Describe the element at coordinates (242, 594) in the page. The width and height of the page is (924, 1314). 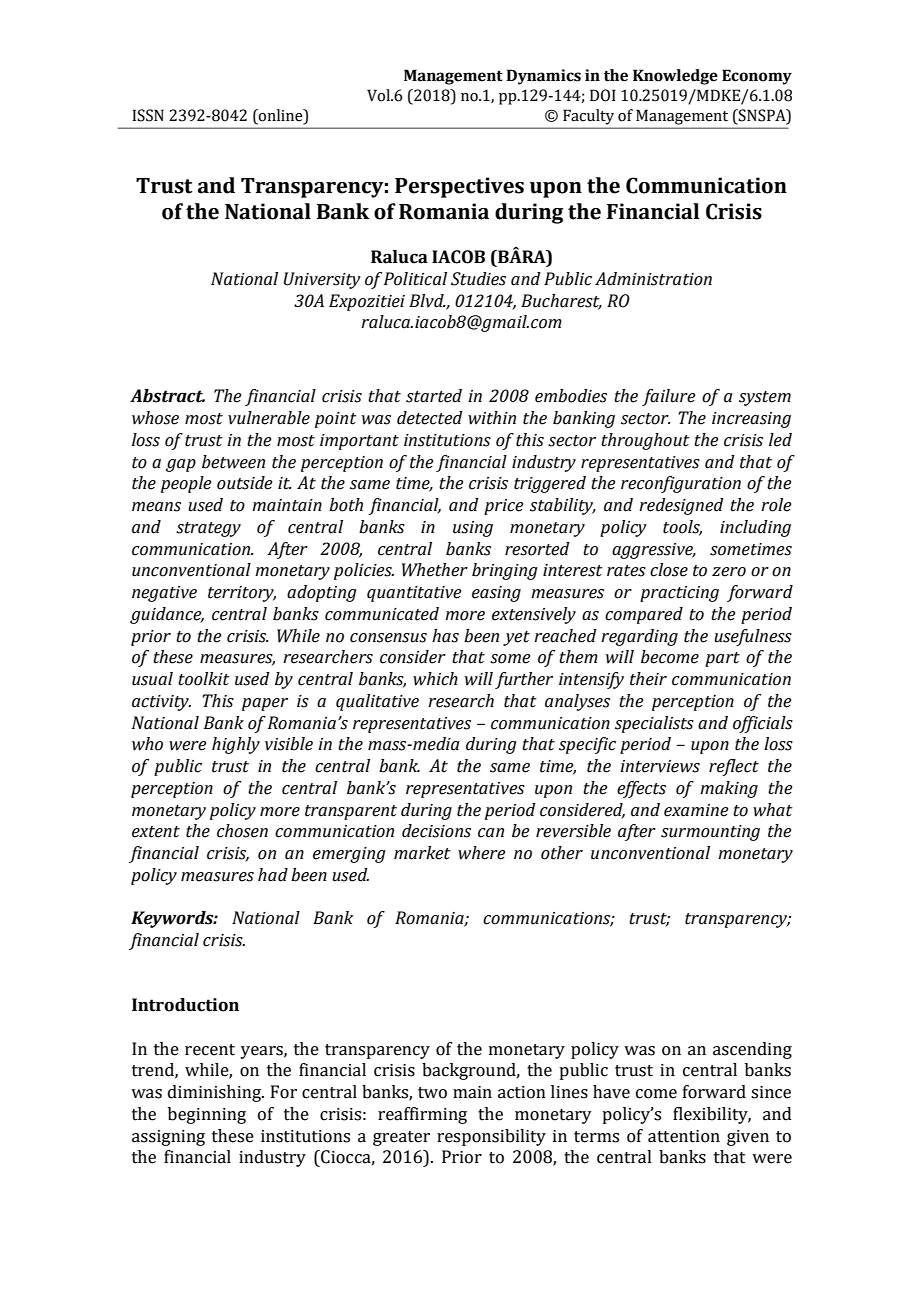
I see `territory` at that location.
